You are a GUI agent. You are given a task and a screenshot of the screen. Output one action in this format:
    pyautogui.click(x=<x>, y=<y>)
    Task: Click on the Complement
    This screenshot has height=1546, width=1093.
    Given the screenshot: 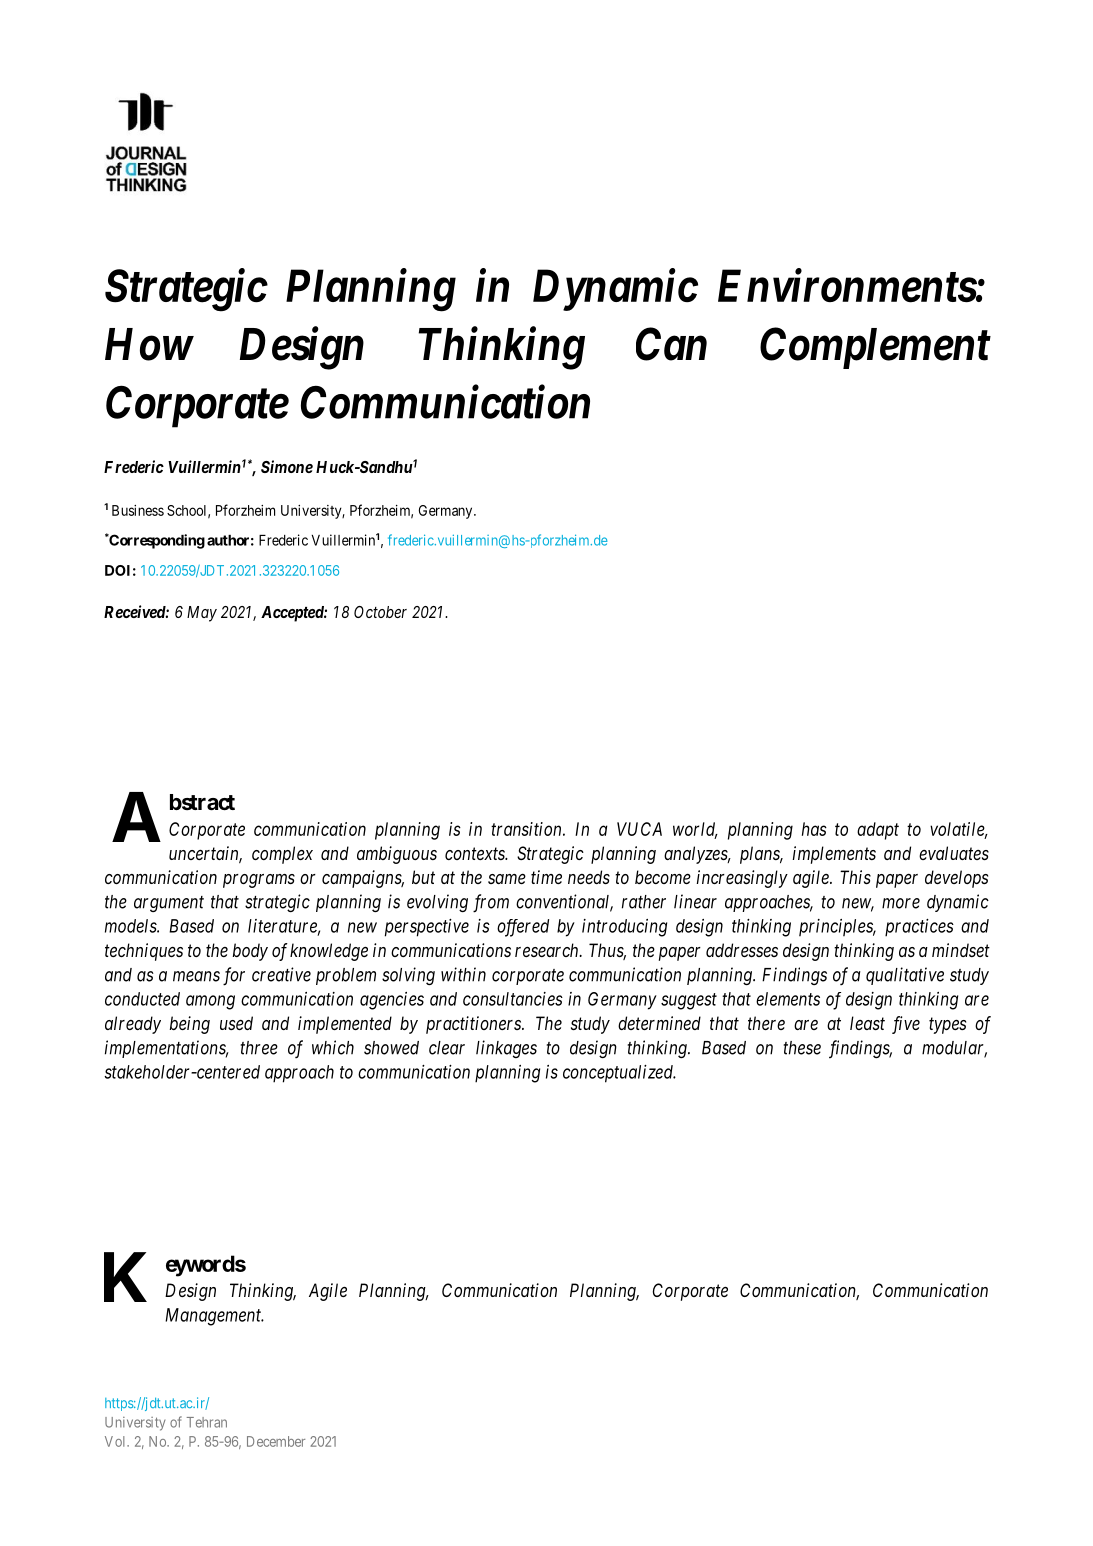 What is the action you would take?
    pyautogui.click(x=875, y=348)
